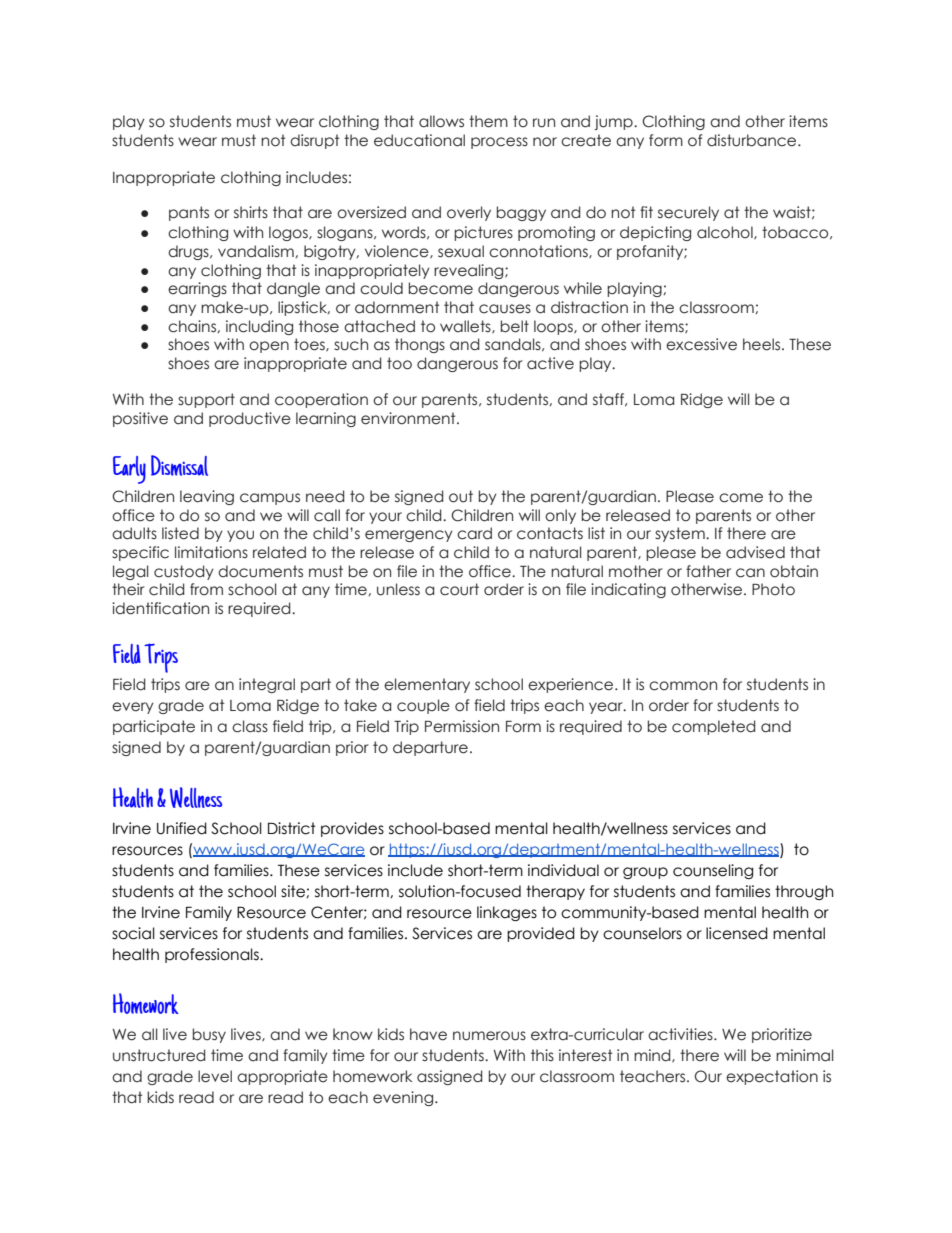 The width and height of the page is (952, 1233). I want to click on level, so click(215, 1076).
